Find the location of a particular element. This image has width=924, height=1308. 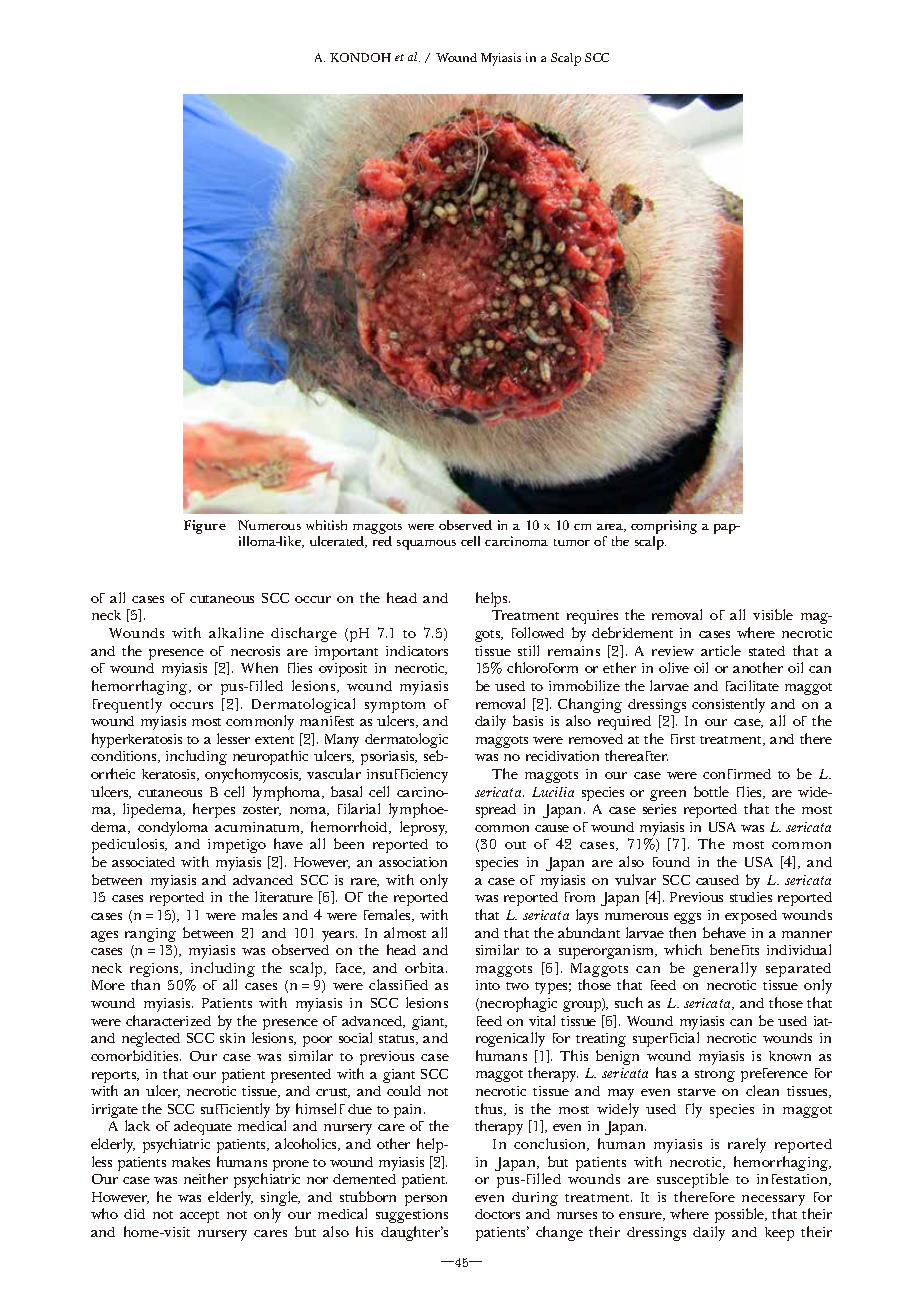

onychomycosis is located at coordinates (253, 775).
